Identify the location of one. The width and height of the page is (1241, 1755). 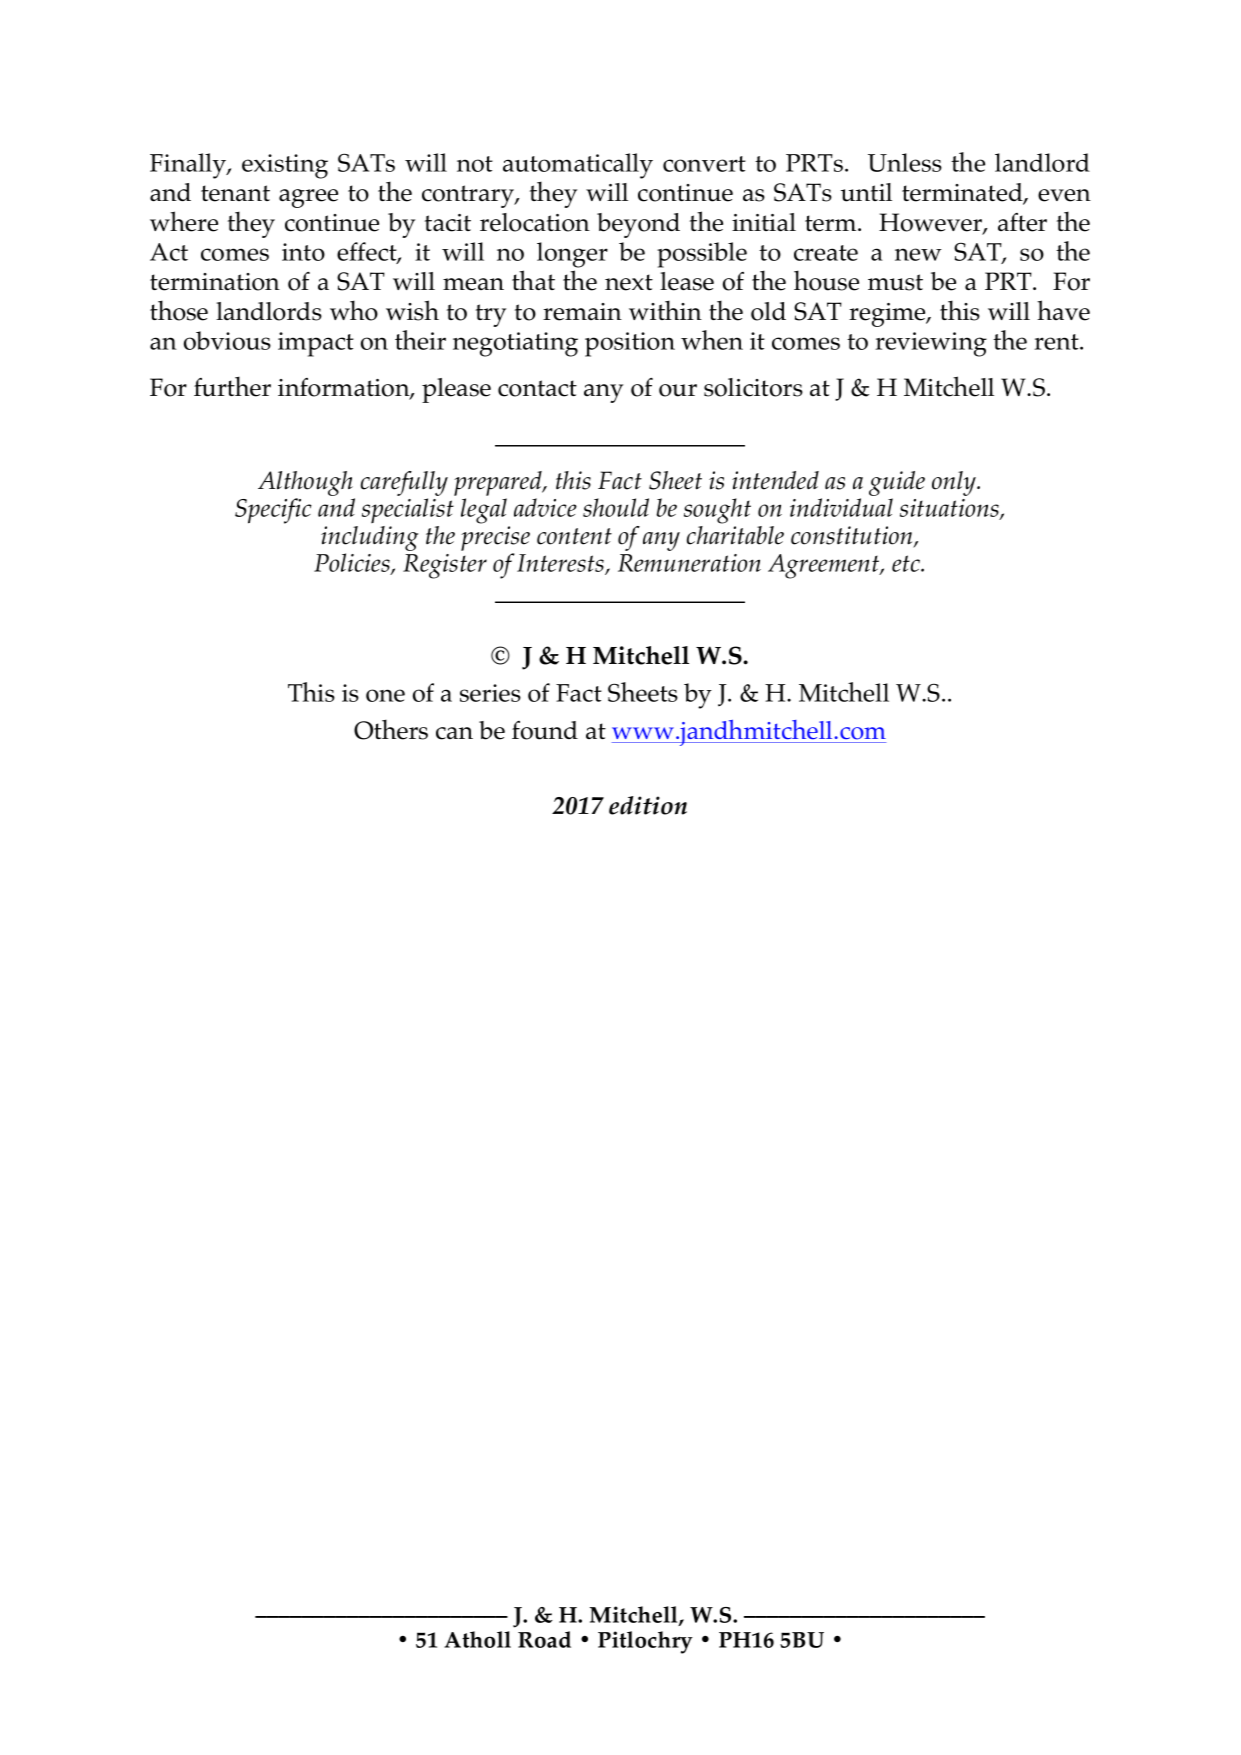
(385, 695).
